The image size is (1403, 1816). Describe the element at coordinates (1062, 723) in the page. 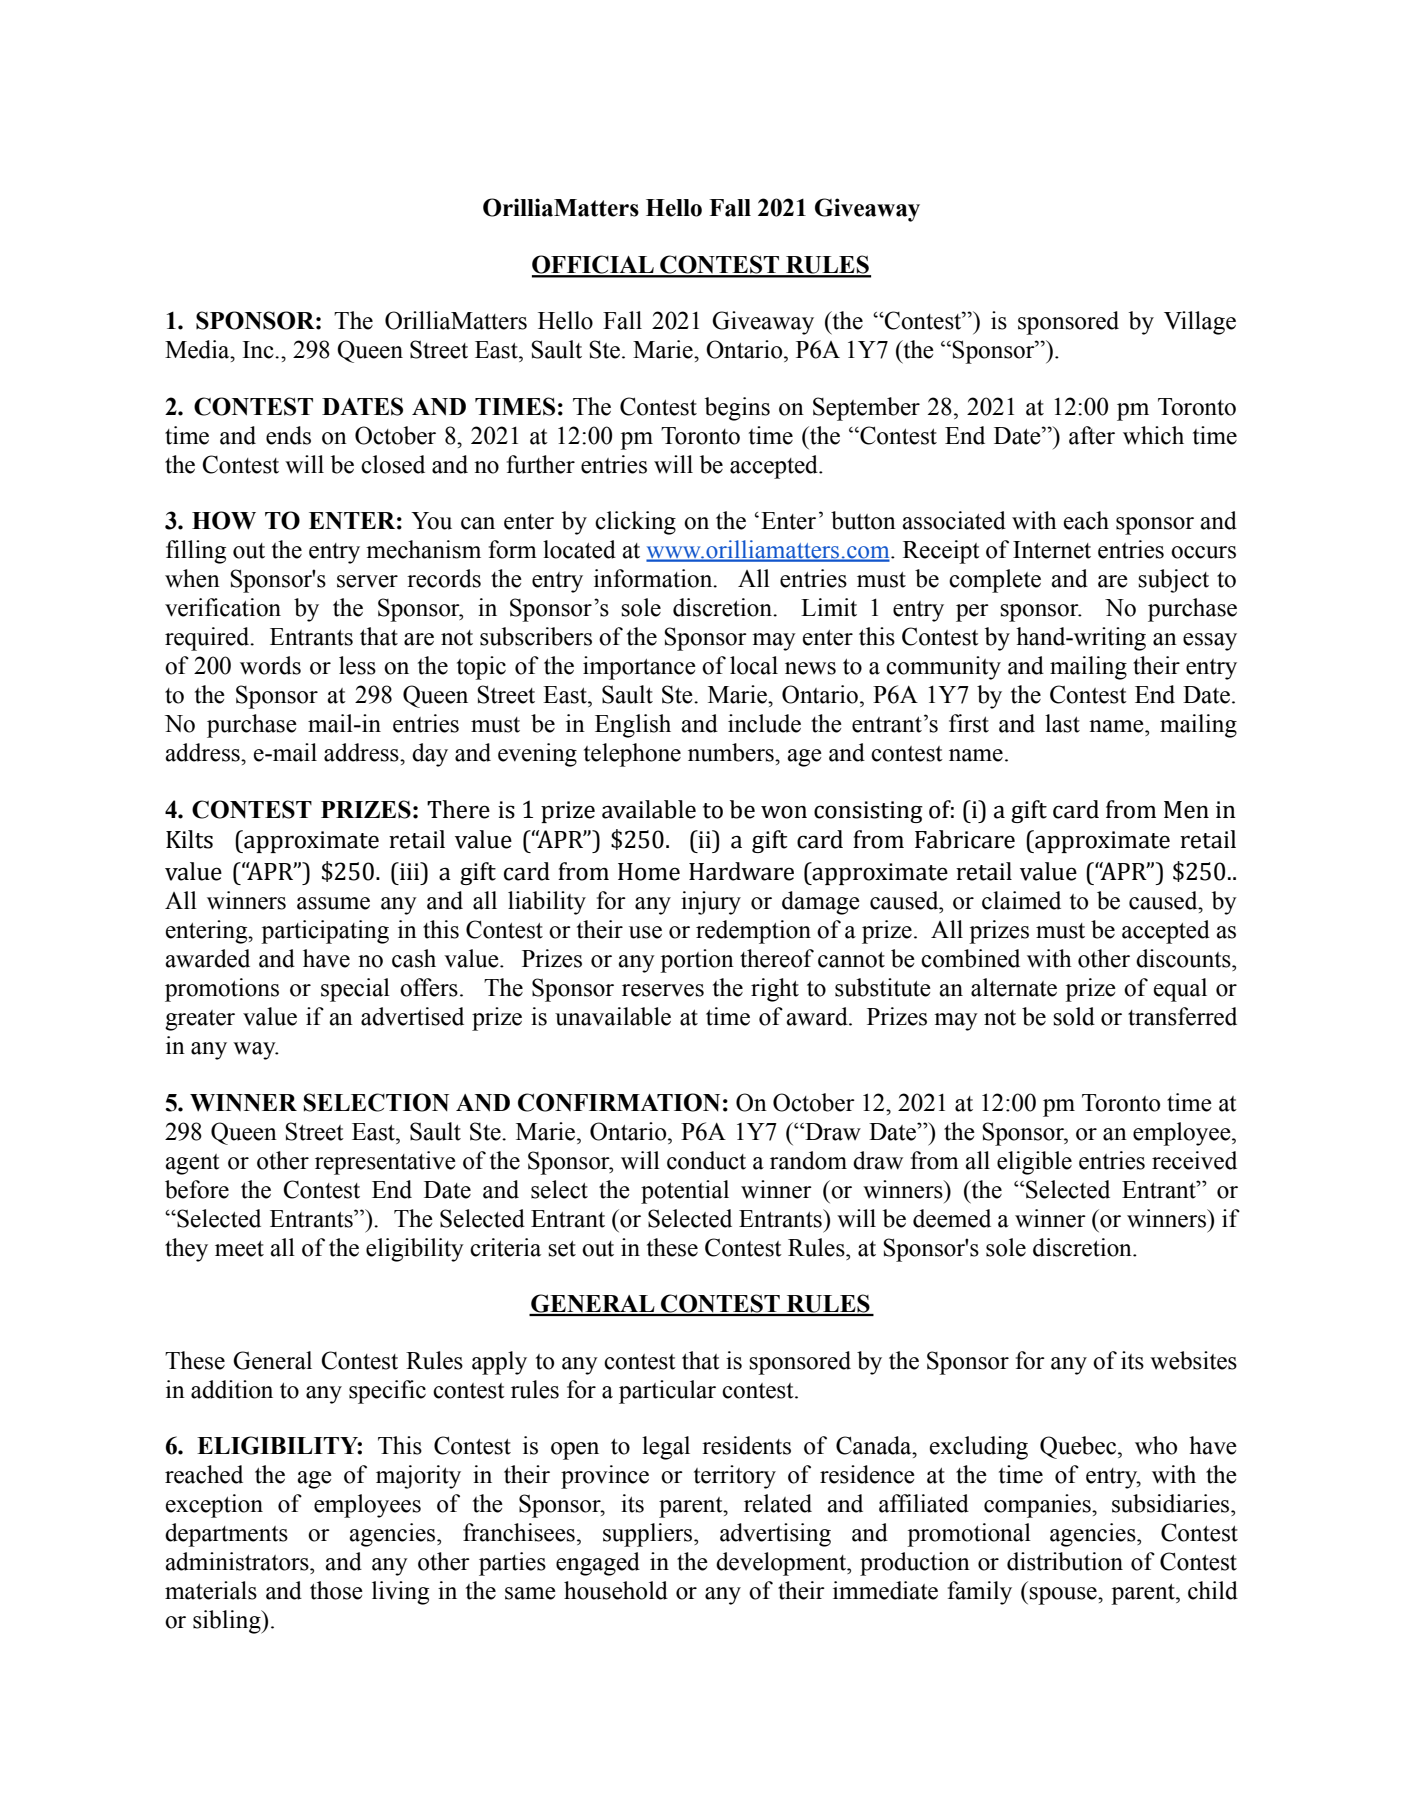

I see `last` at that location.
